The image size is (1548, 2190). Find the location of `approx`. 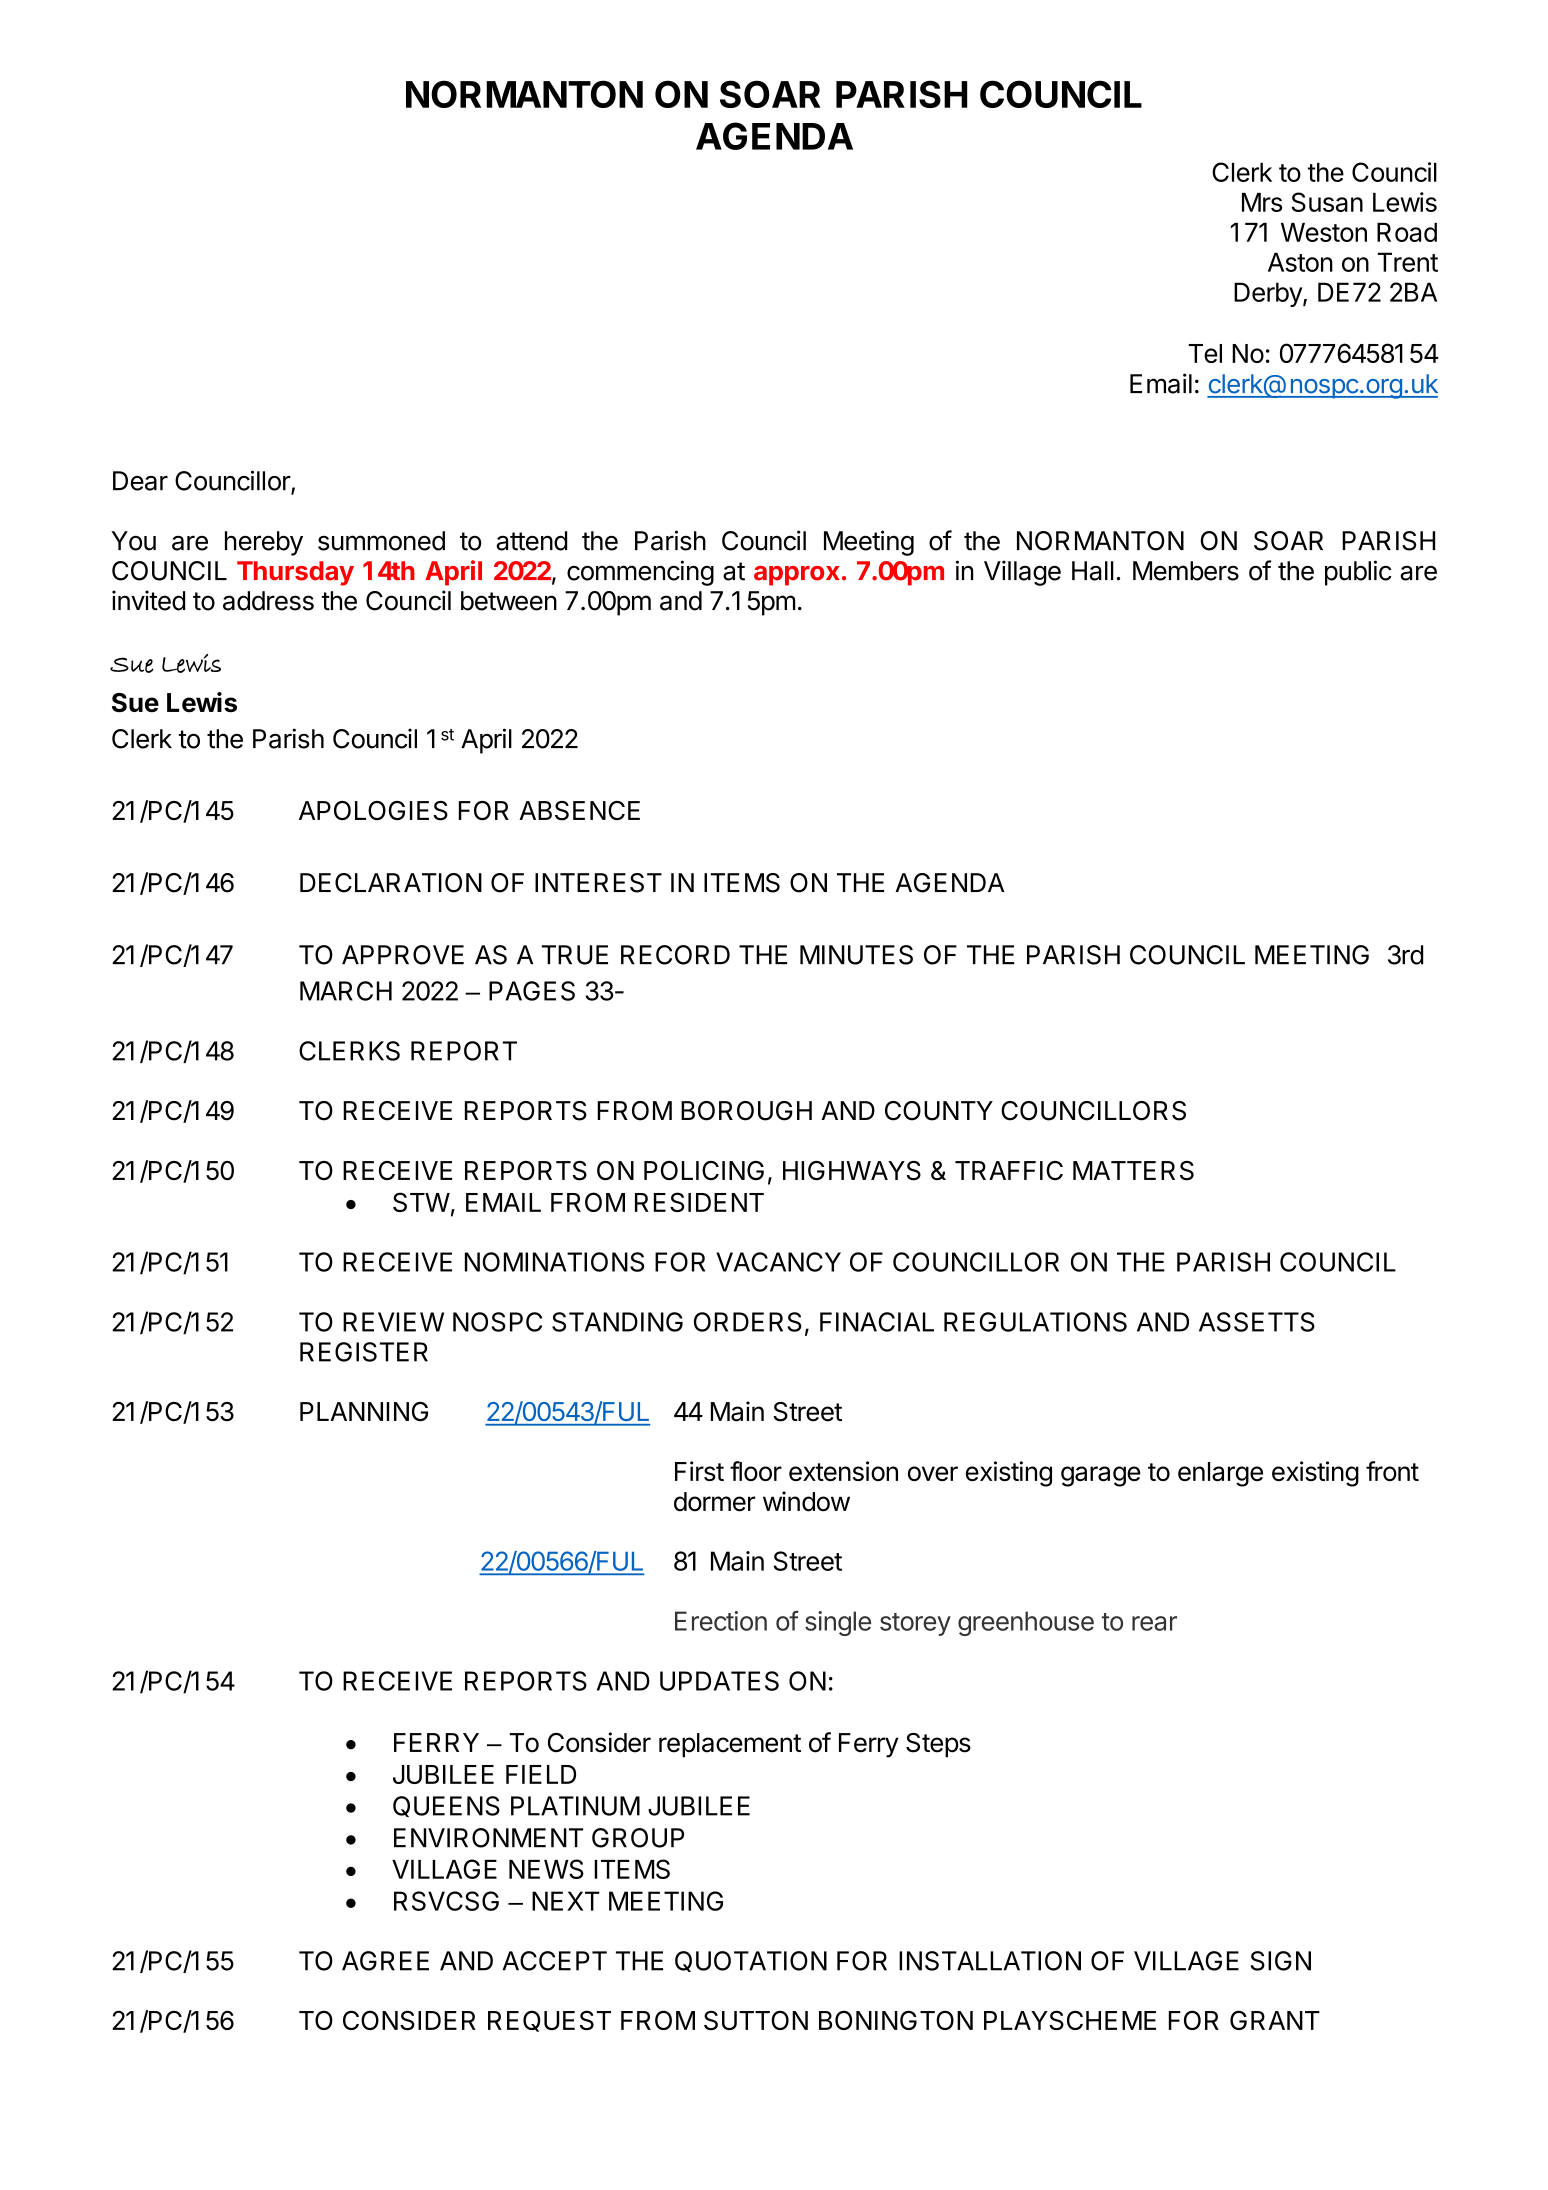

approx is located at coordinates (797, 576).
